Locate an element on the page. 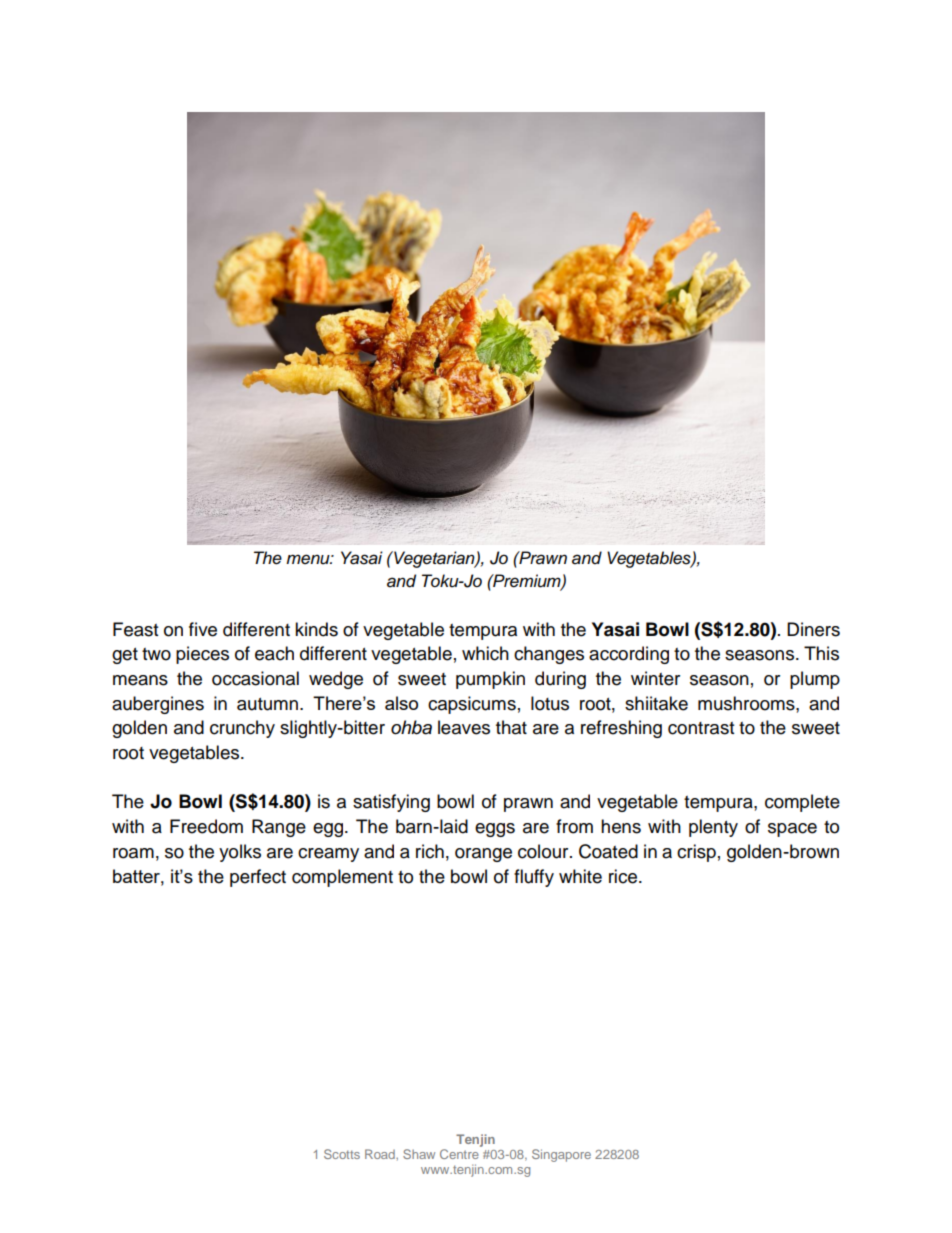  Vegetarian is located at coordinates (434, 559).
